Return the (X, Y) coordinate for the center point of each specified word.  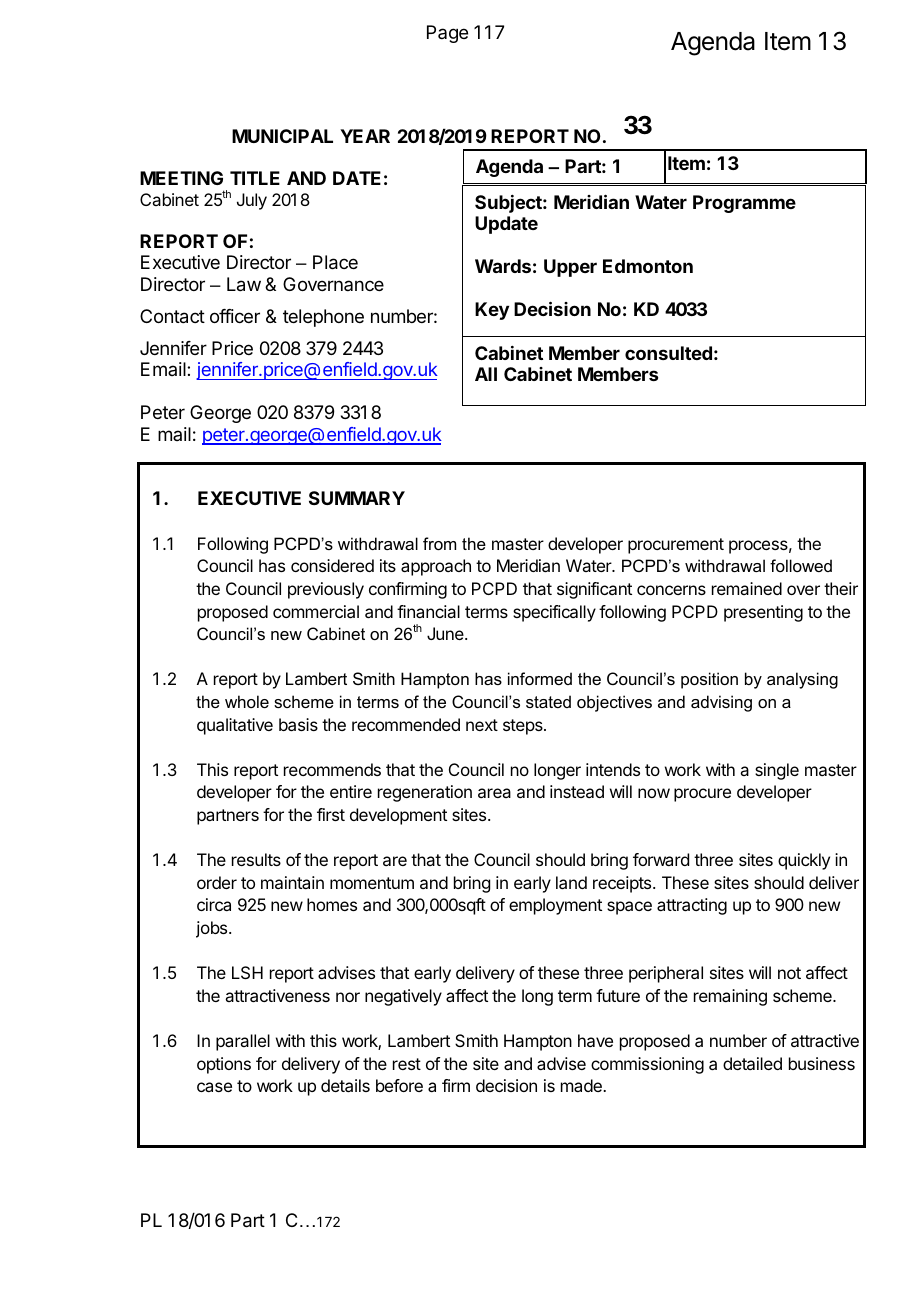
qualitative (235, 726)
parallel (243, 1042)
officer (235, 316)
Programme (744, 204)
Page (447, 34)
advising (721, 703)
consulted (668, 353)
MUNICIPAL (282, 136)
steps (524, 727)
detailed (752, 1063)
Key (492, 311)
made (582, 1085)
